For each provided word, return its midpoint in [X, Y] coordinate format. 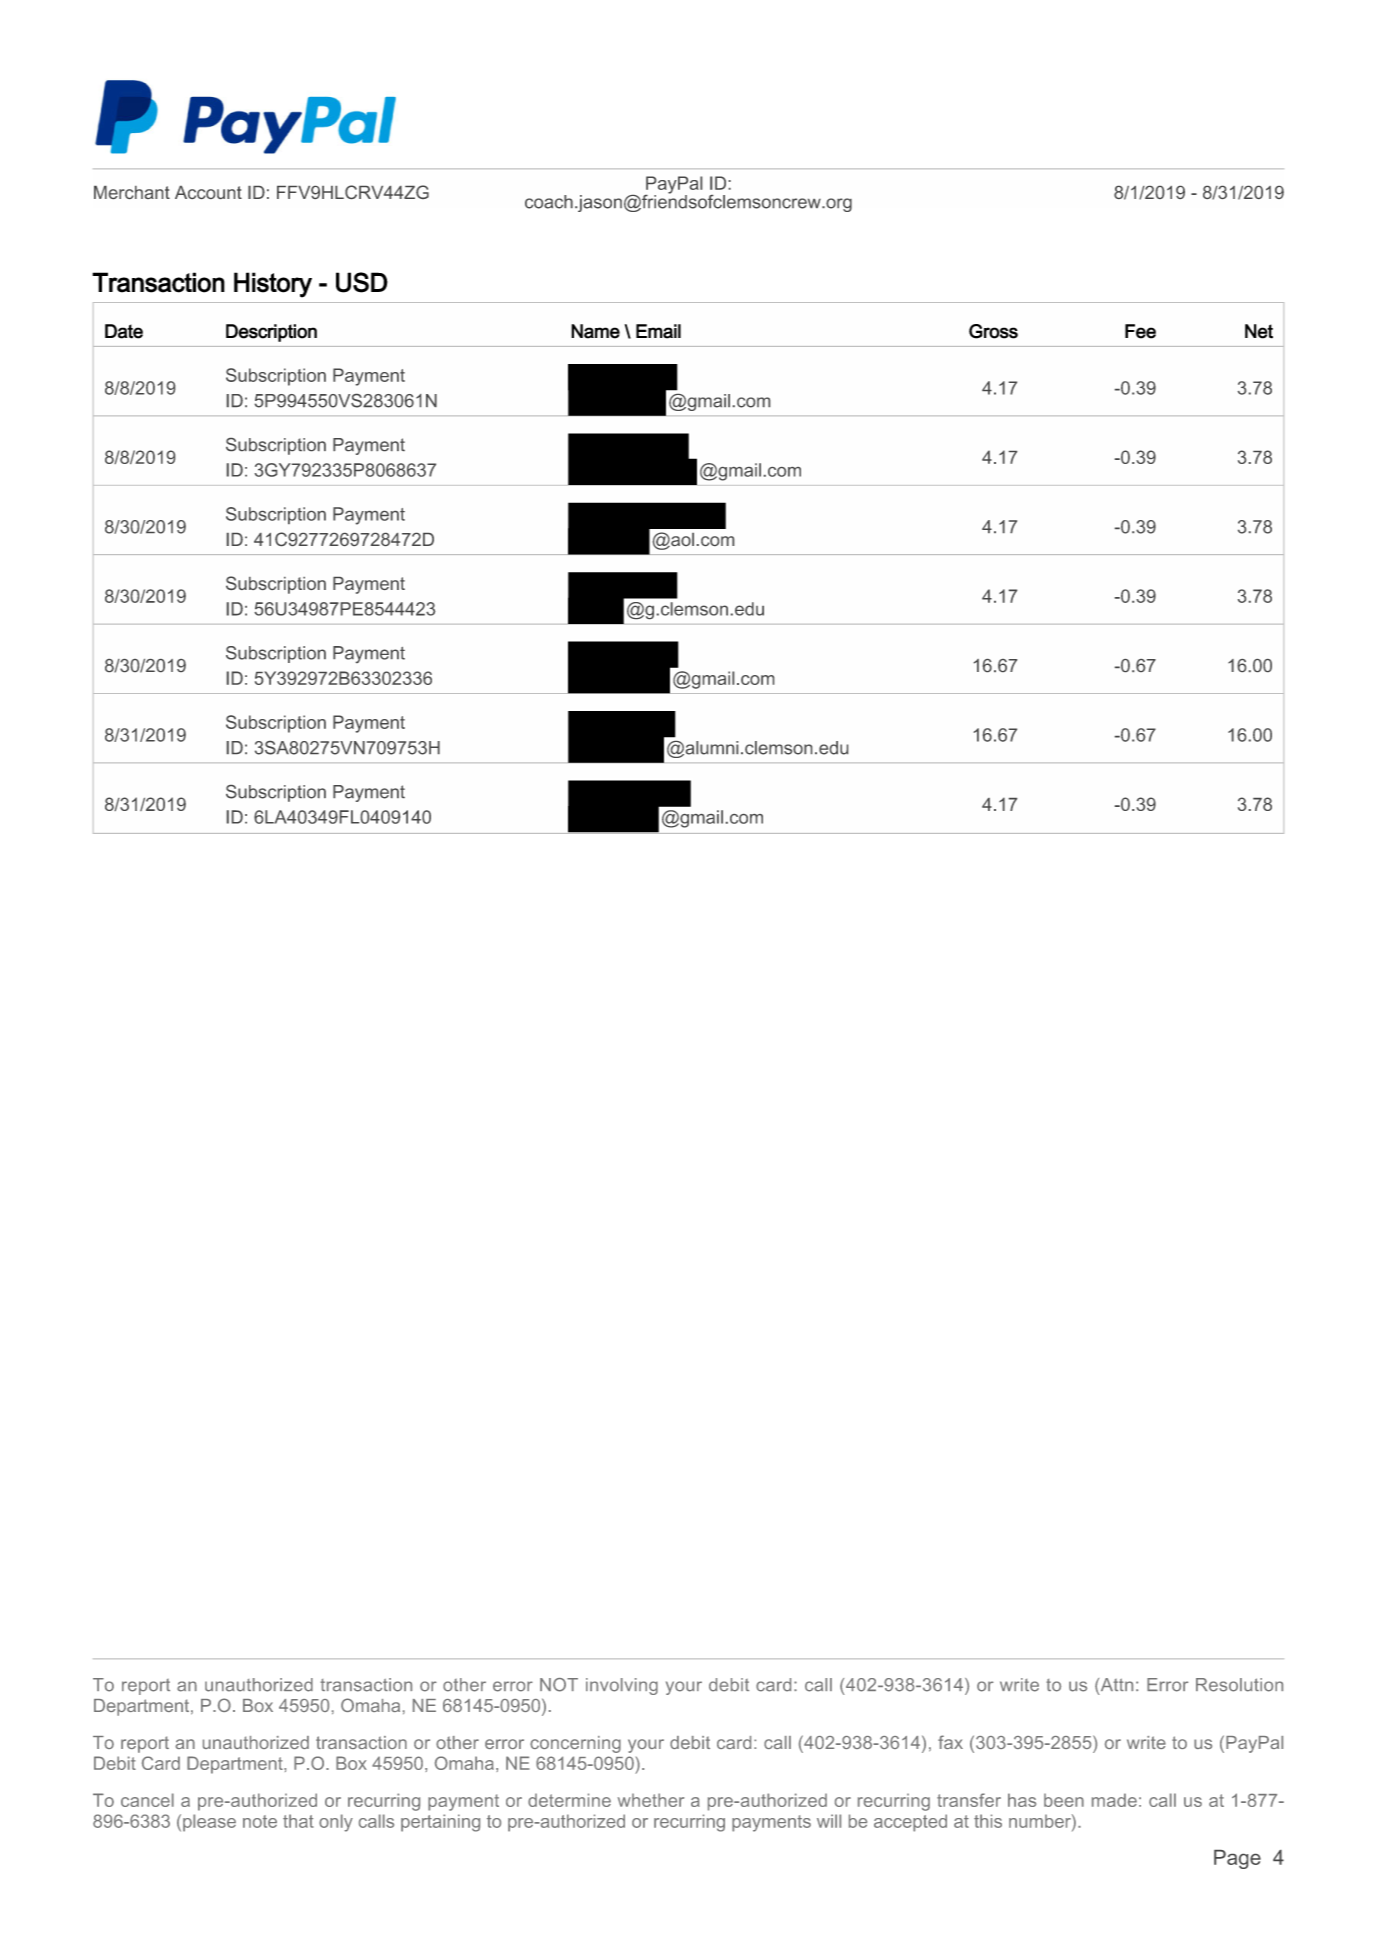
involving [622, 1686]
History [273, 285]
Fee [1140, 331]
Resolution [1239, 1685]
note [260, 1821]
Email [658, 331]
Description [271, 333]
